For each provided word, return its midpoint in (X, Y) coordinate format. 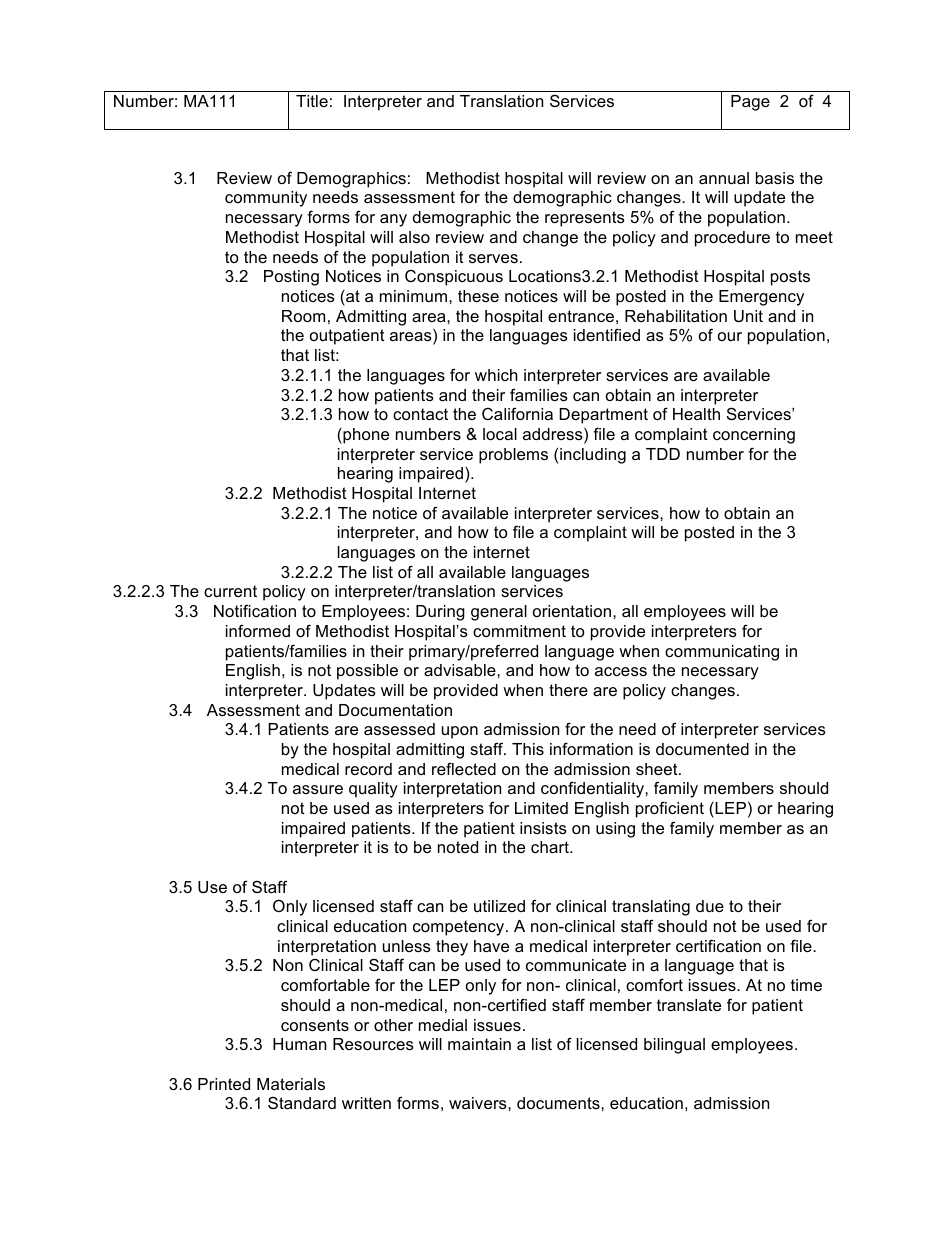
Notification (255, 610)
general (499, 613)
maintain (479, 1044)
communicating (722, 653)
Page (750, 103)
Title (312, 101)
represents (585, 219)
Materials (291, 1084)
